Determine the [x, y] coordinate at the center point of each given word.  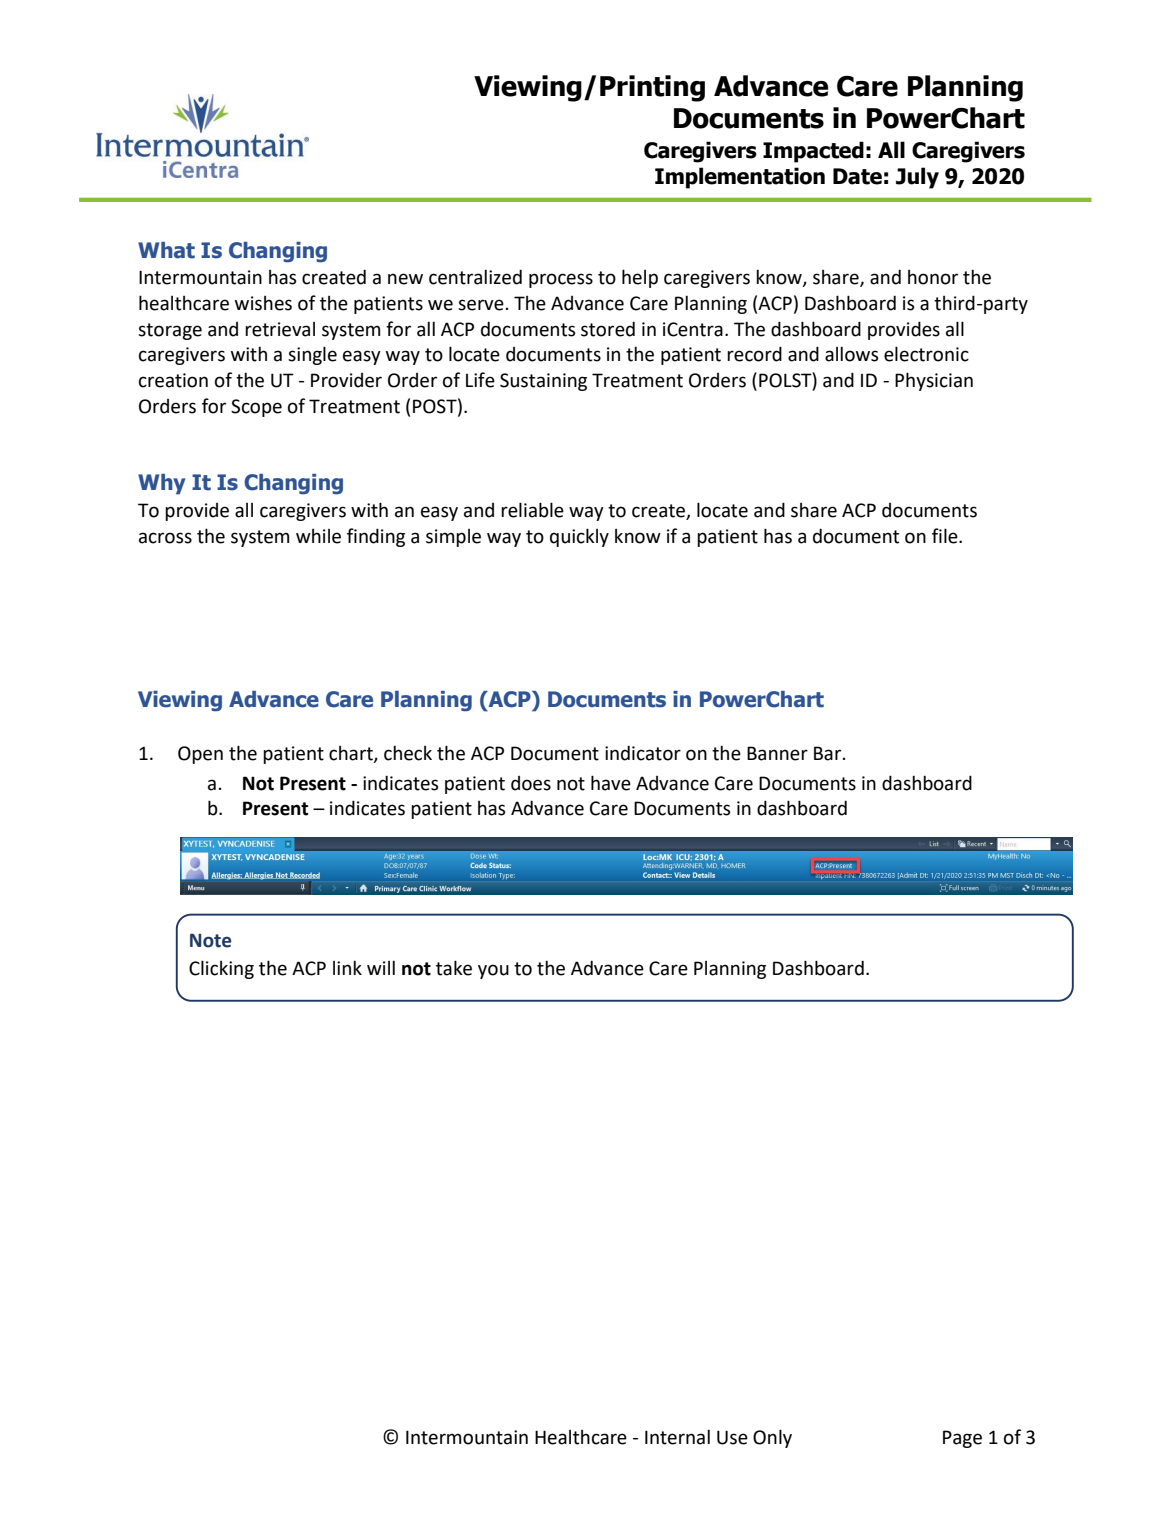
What [166, 250]
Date [857, 176]
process [561, 280]
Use [732, 1437]
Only [772, 1438]
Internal [677, 1437]
